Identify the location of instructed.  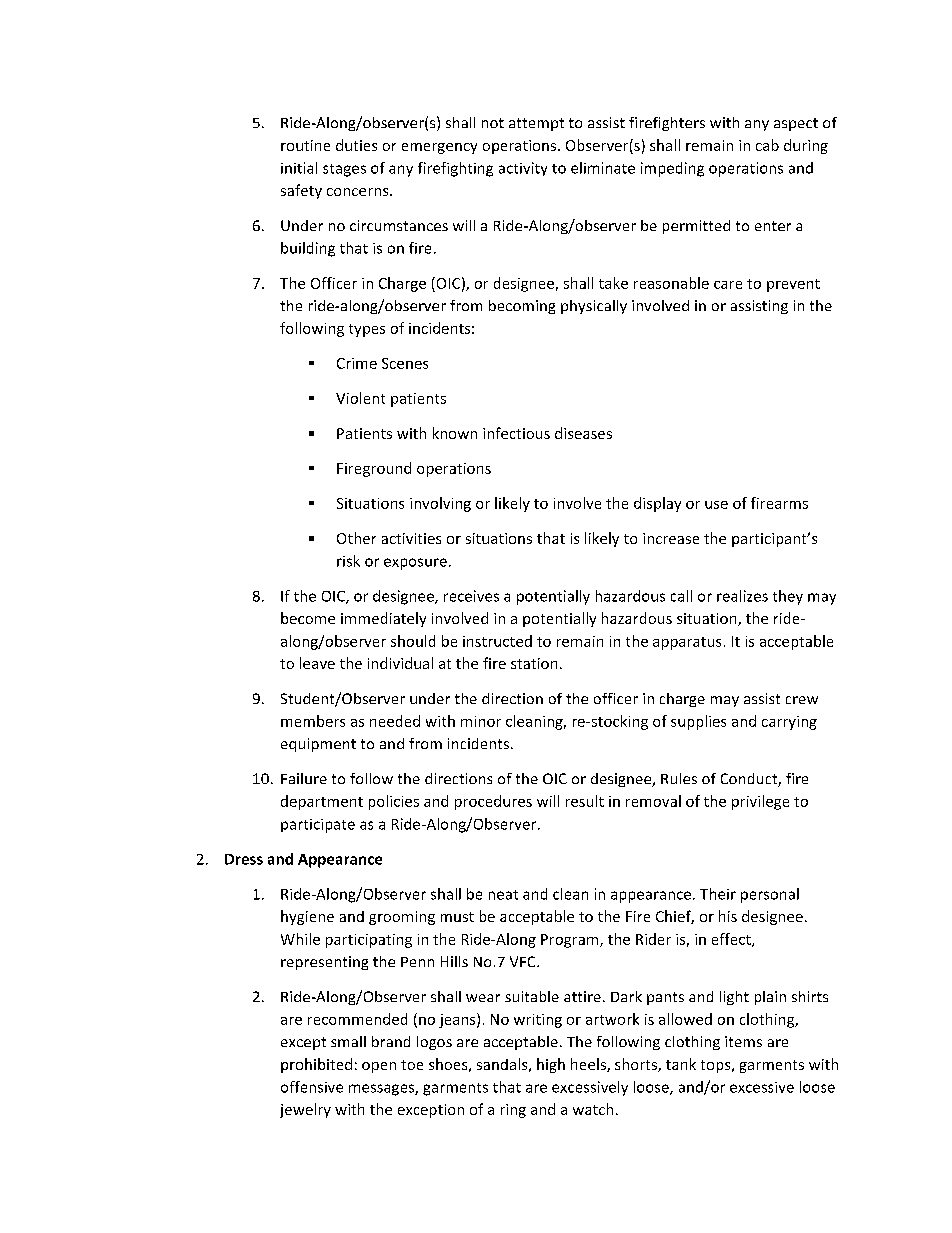
(497, 641).
